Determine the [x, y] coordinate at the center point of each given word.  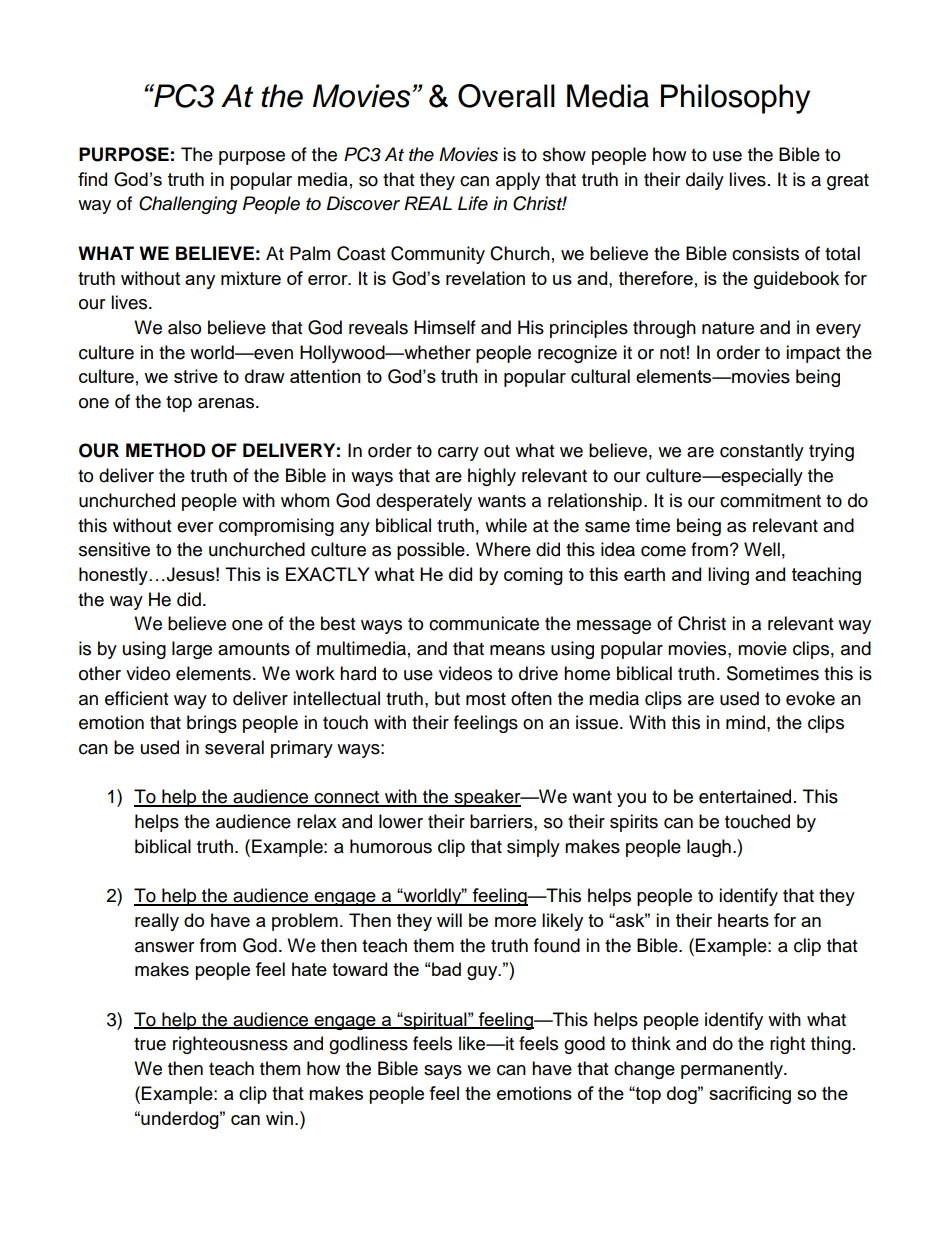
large [192, 650]
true [150, 1044]
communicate [484, 623]
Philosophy [735, 99]
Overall [506, 96]
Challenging [188, 205]
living [728, 576]
